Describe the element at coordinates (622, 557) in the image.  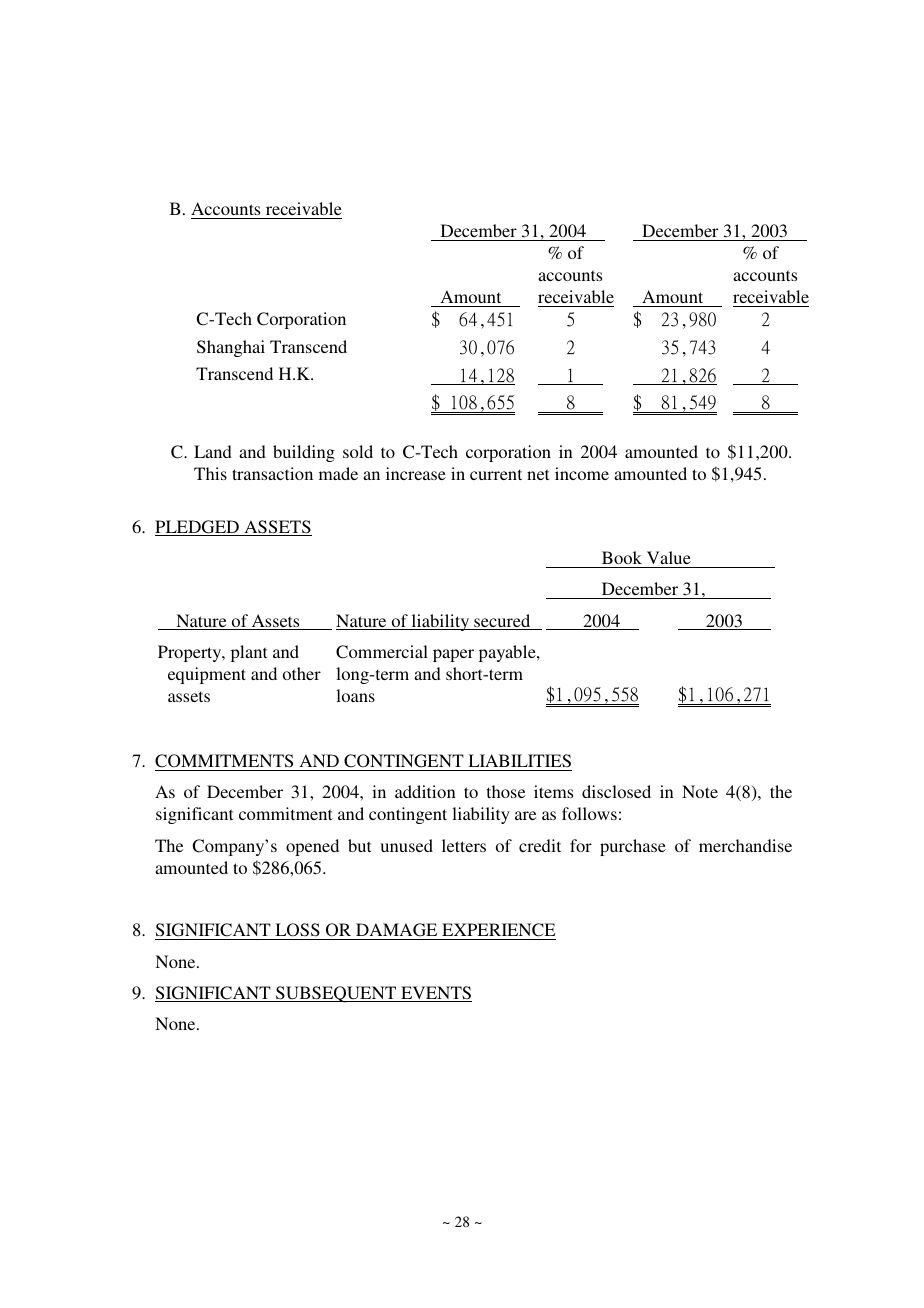
I see `Book` at that location.
